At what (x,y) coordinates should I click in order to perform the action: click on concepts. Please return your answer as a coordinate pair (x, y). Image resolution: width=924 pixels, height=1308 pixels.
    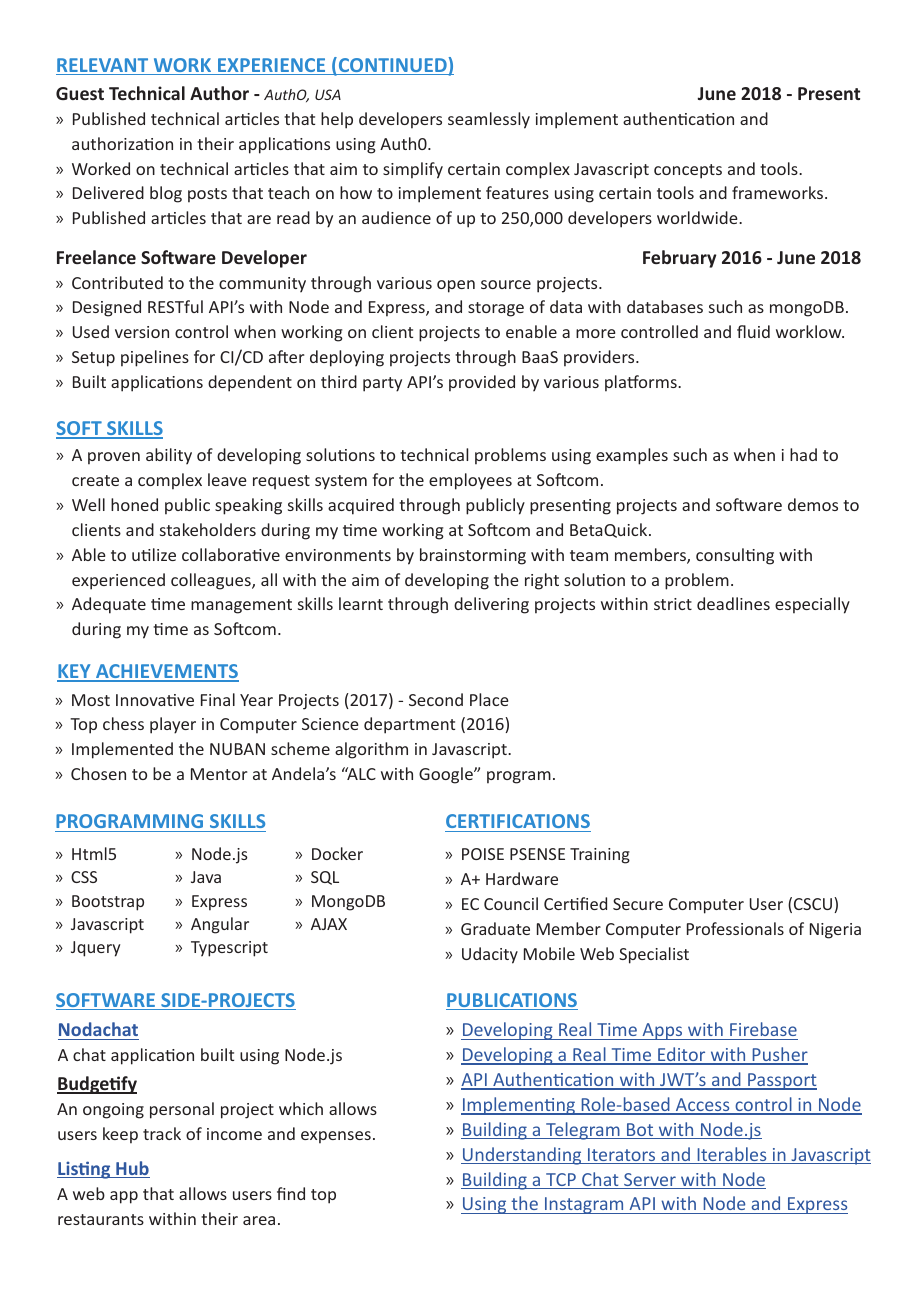
    Looking at the image, I should click on (688, 171).
